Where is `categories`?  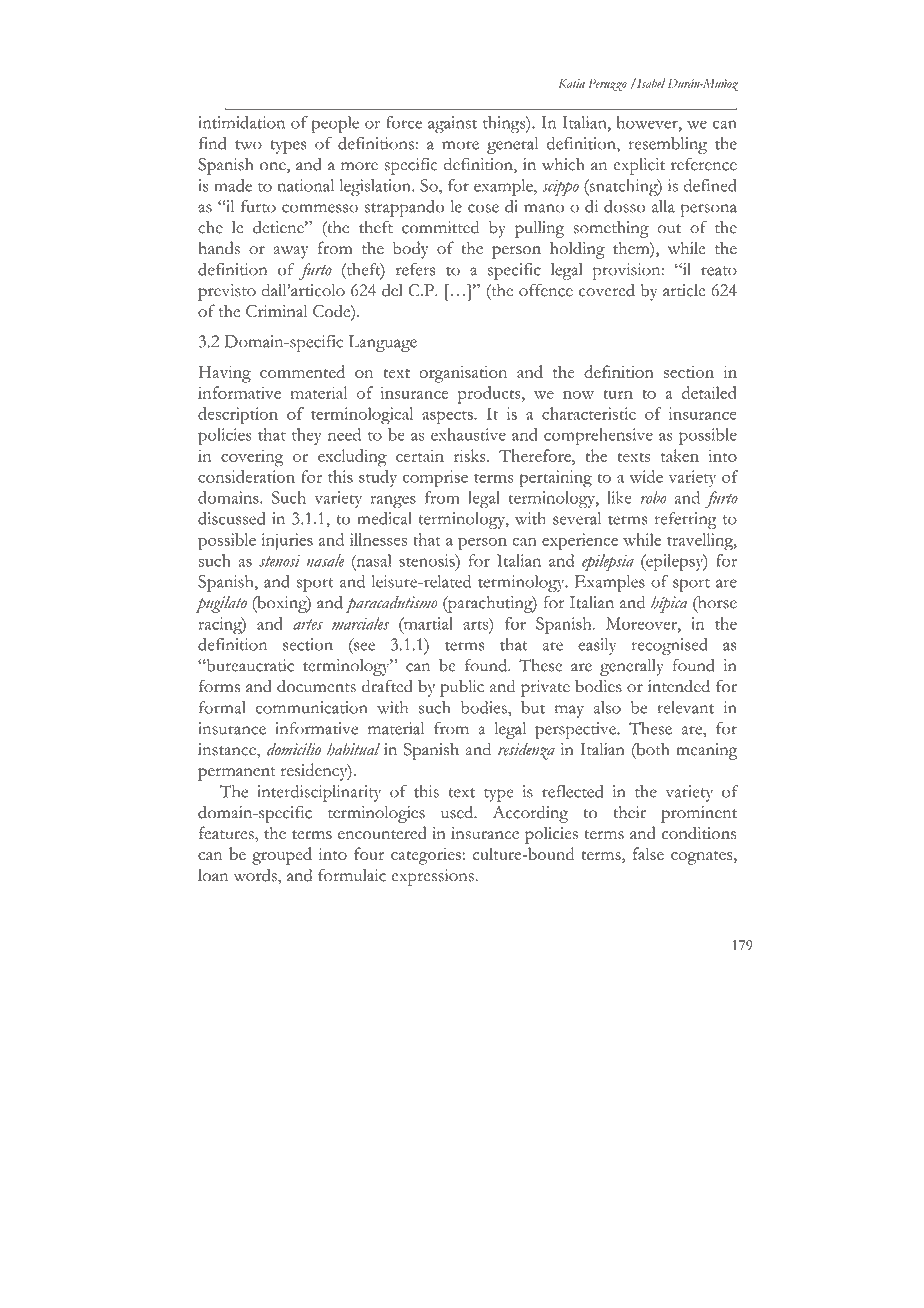
categories is located at coordinates (426, 856).
